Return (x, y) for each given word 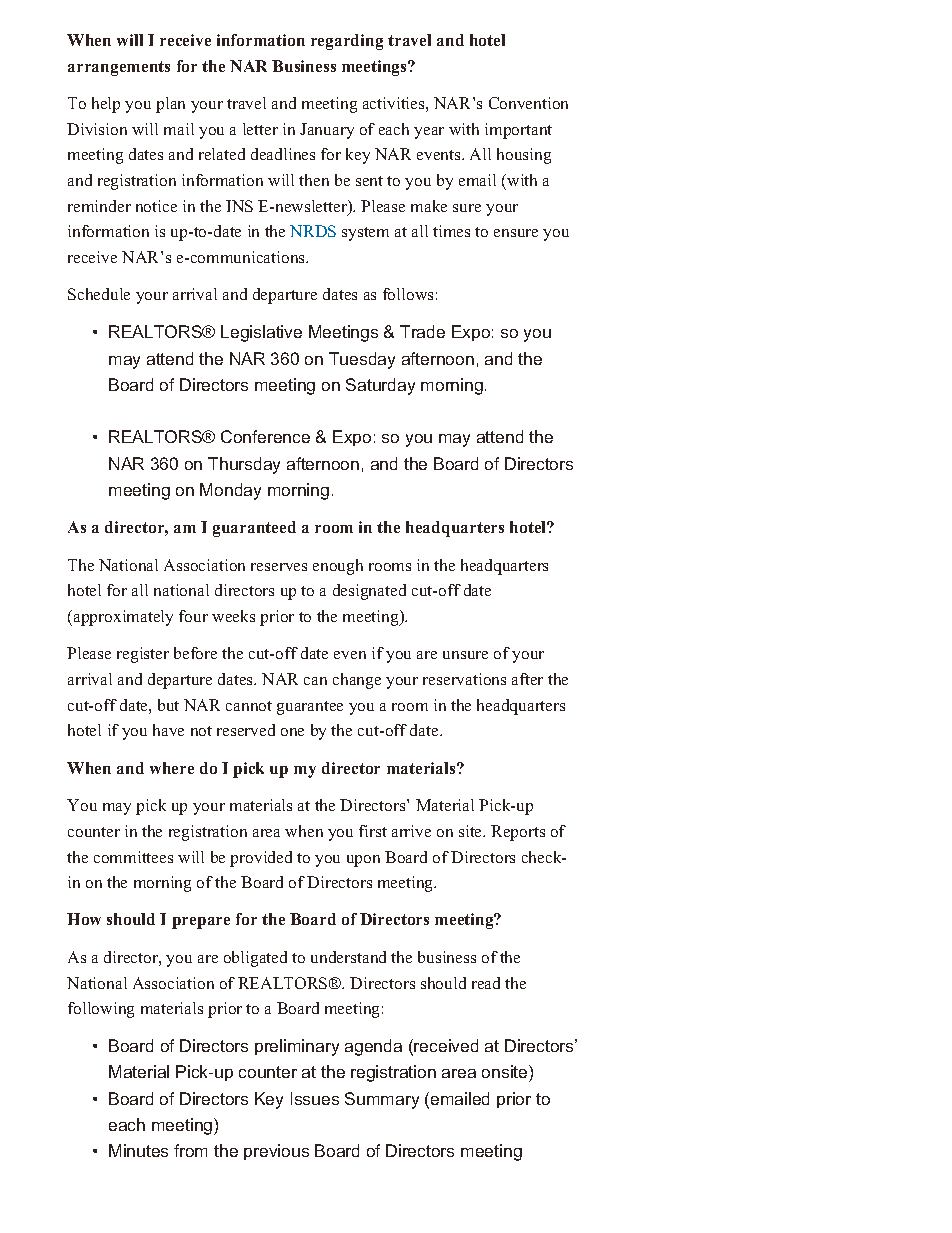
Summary (382, 1100)
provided (261, 859)
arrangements (119, 68)
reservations (464, 679)
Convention (528, 103)
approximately (123, 618)
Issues (315, 1098)
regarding (347, 42)
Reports (518, 833)
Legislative (261, 333)
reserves (279, 567)
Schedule (99, 294)
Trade (422, 331)
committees (133, 857)
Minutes (138, 1150)
